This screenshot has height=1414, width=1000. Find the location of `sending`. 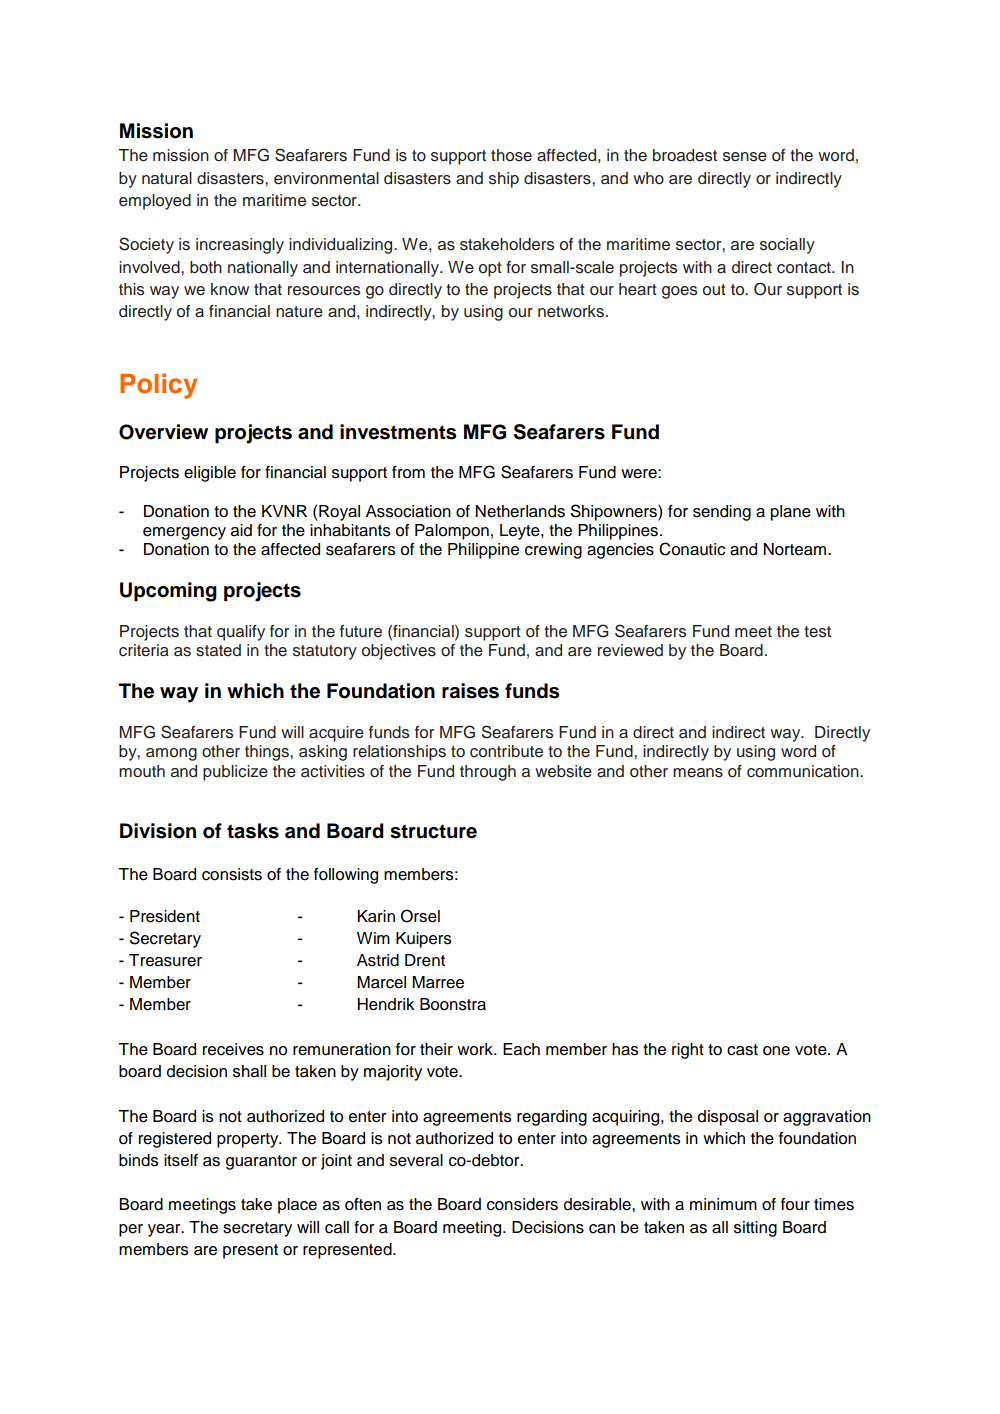

sending is located at coordinates (722, 513).
